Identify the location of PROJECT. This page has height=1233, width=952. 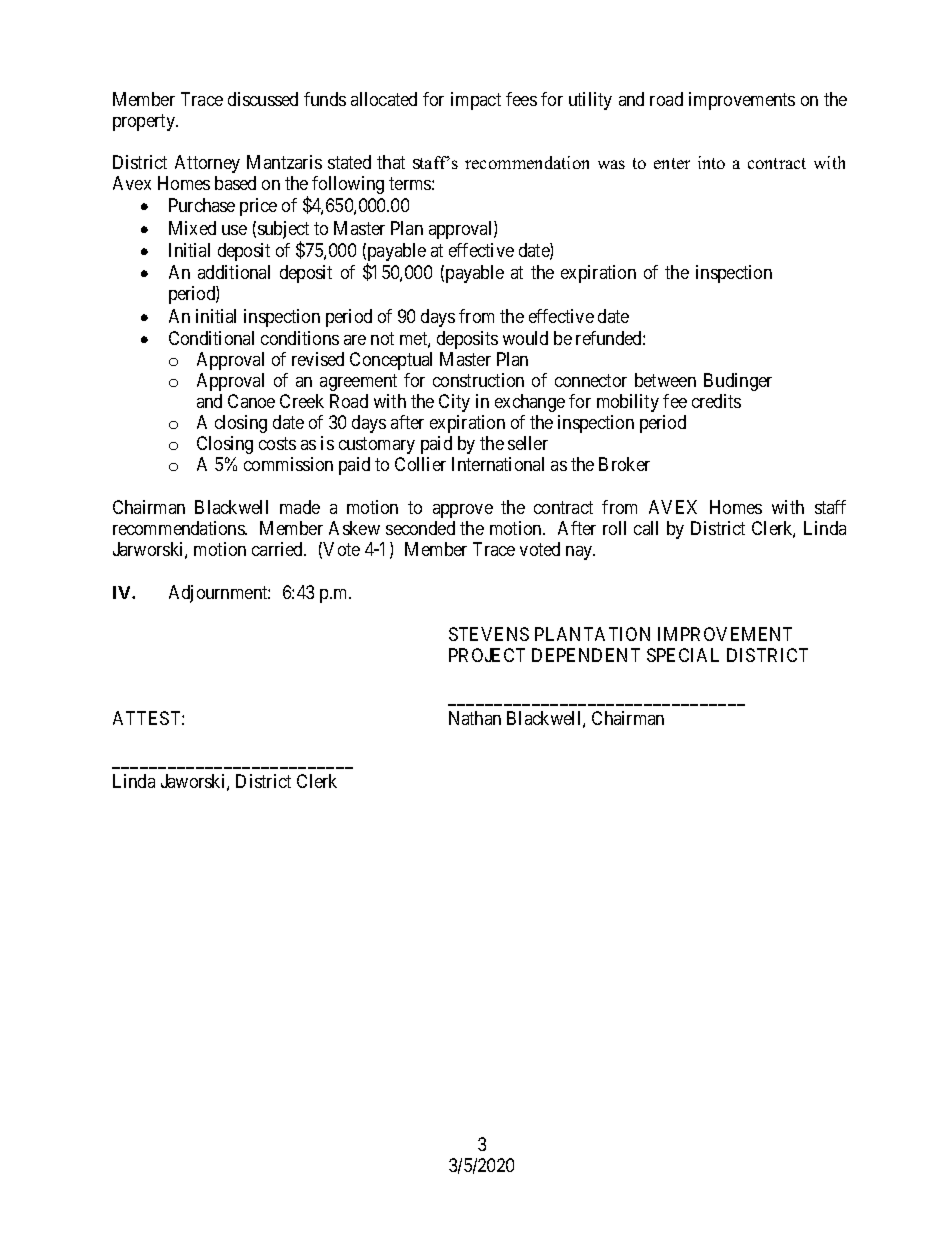
(487, 655).
